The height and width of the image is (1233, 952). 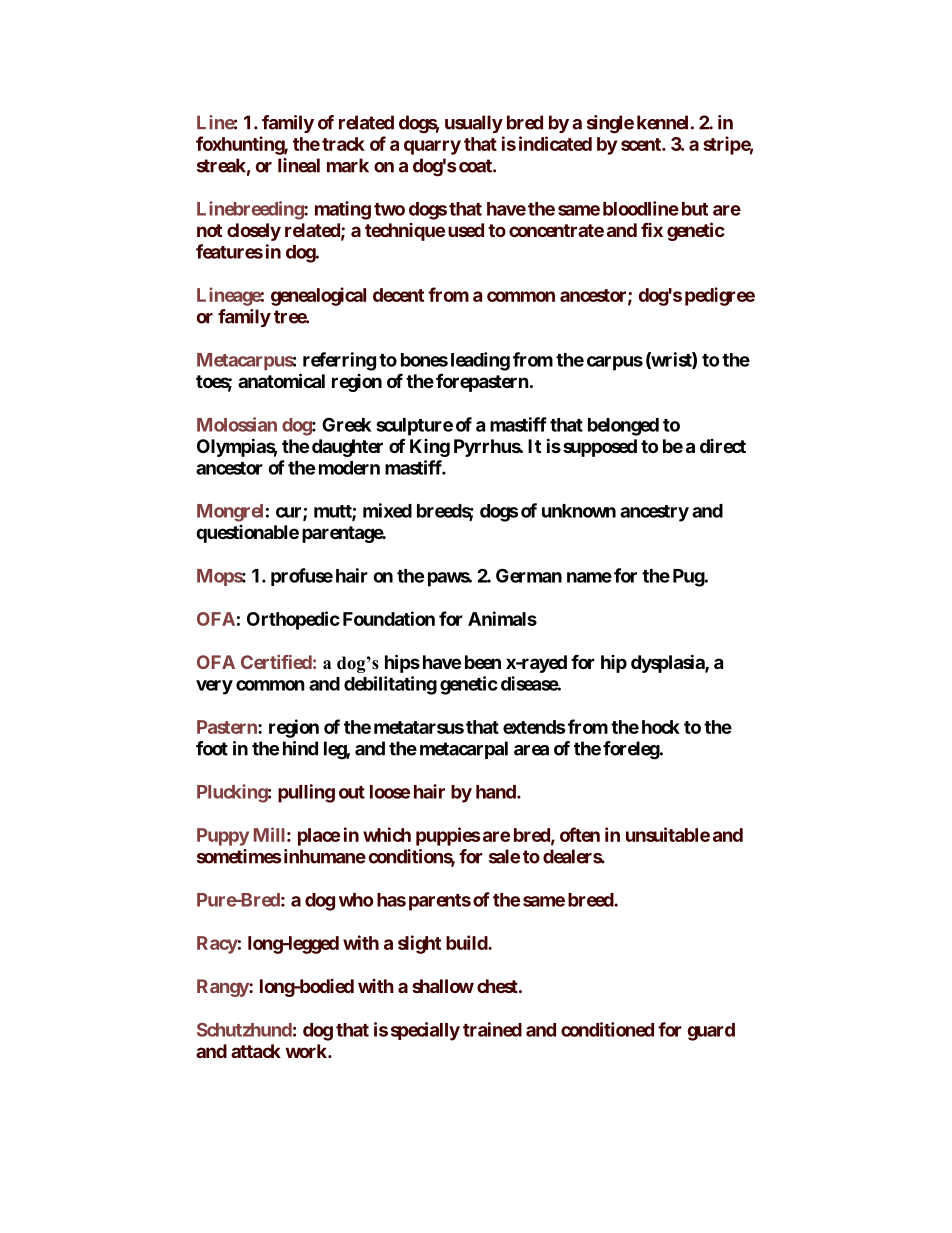 I want to click on track, so click(x=343, y=144).
